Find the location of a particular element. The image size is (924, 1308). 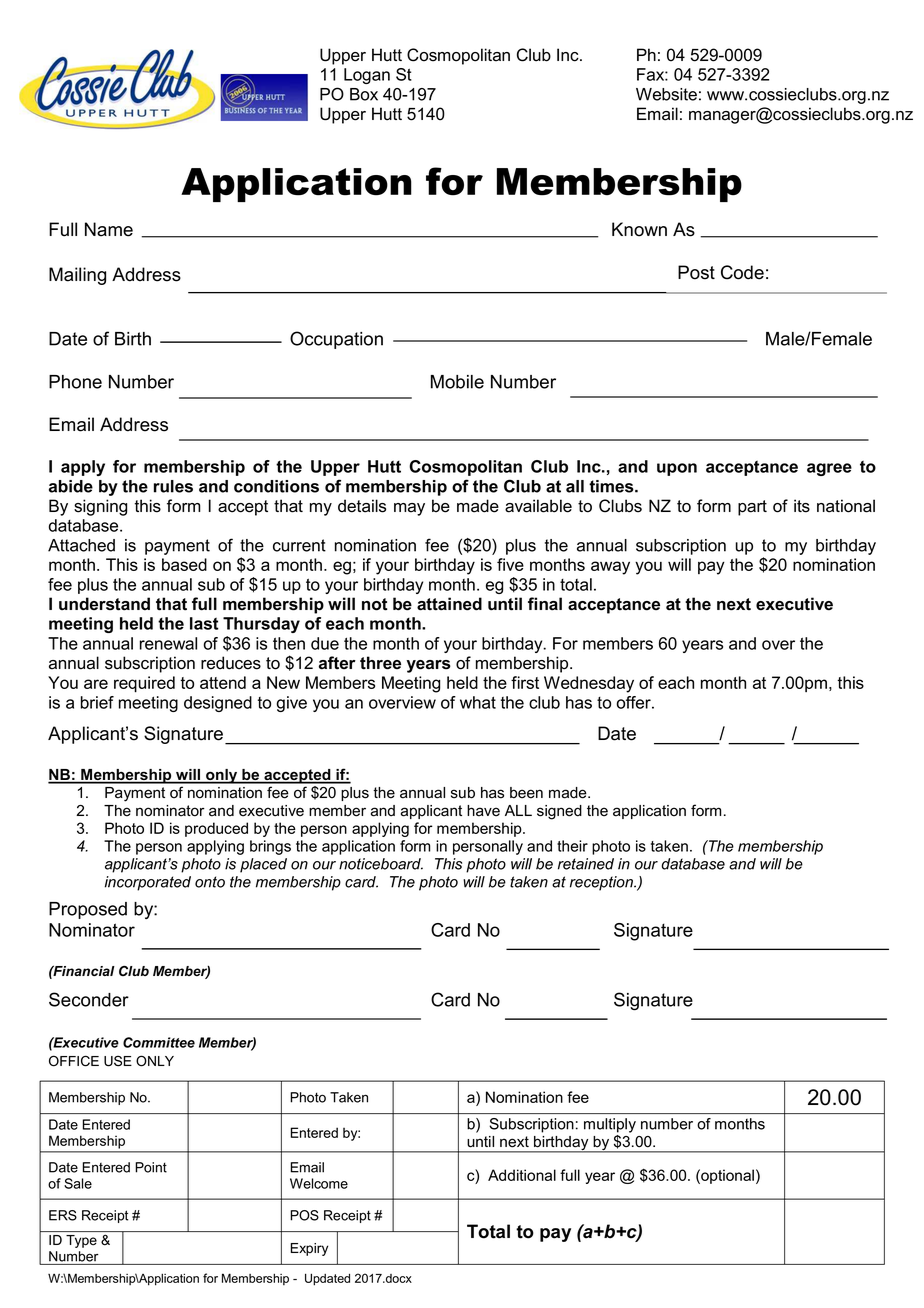

multiply is located at coordinates (610, 1125).
